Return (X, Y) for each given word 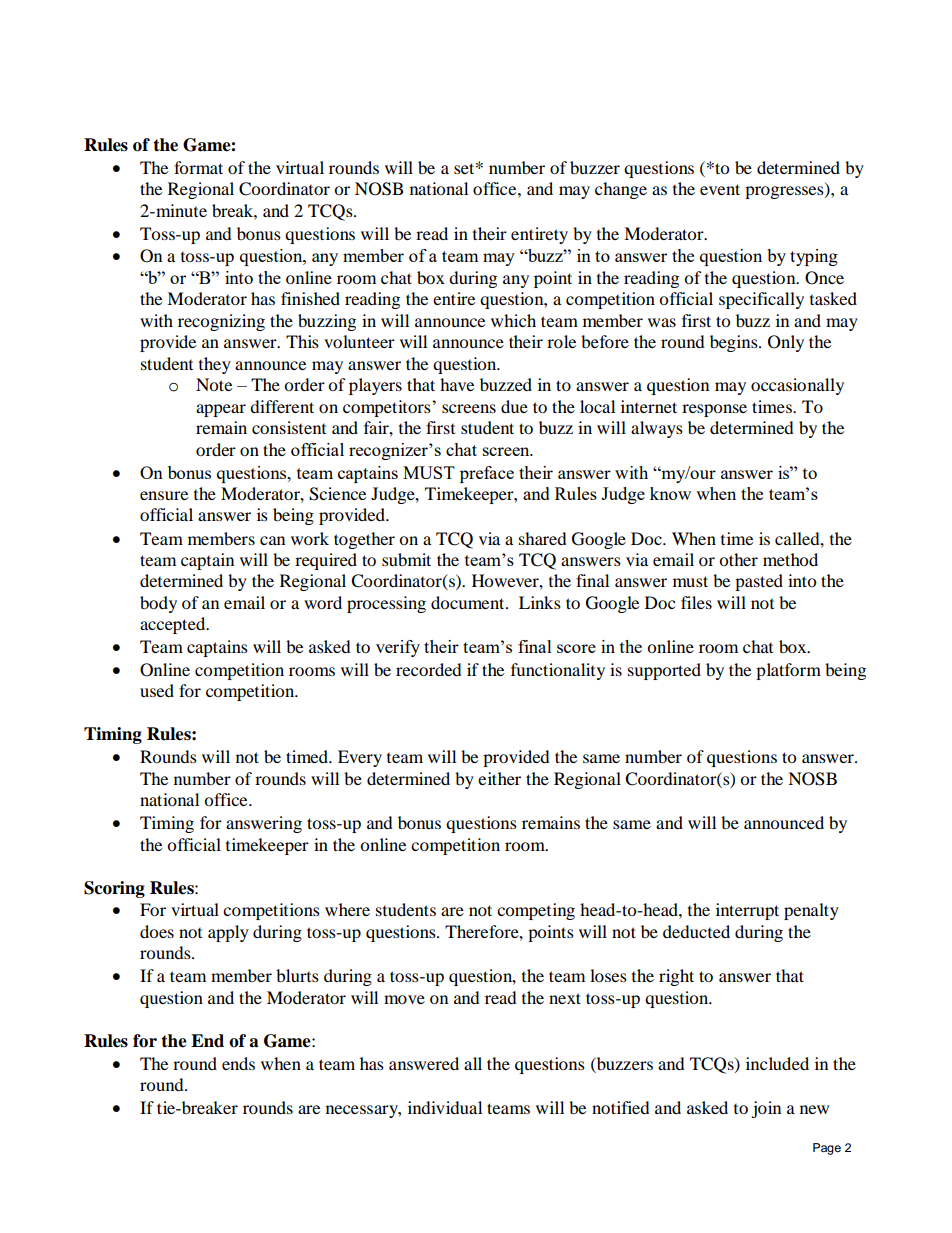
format (198, 167)
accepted (174, 625)
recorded (429, 669)
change (621, 190)
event (720, 189)
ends (238, 1063)
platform (788, 671)
